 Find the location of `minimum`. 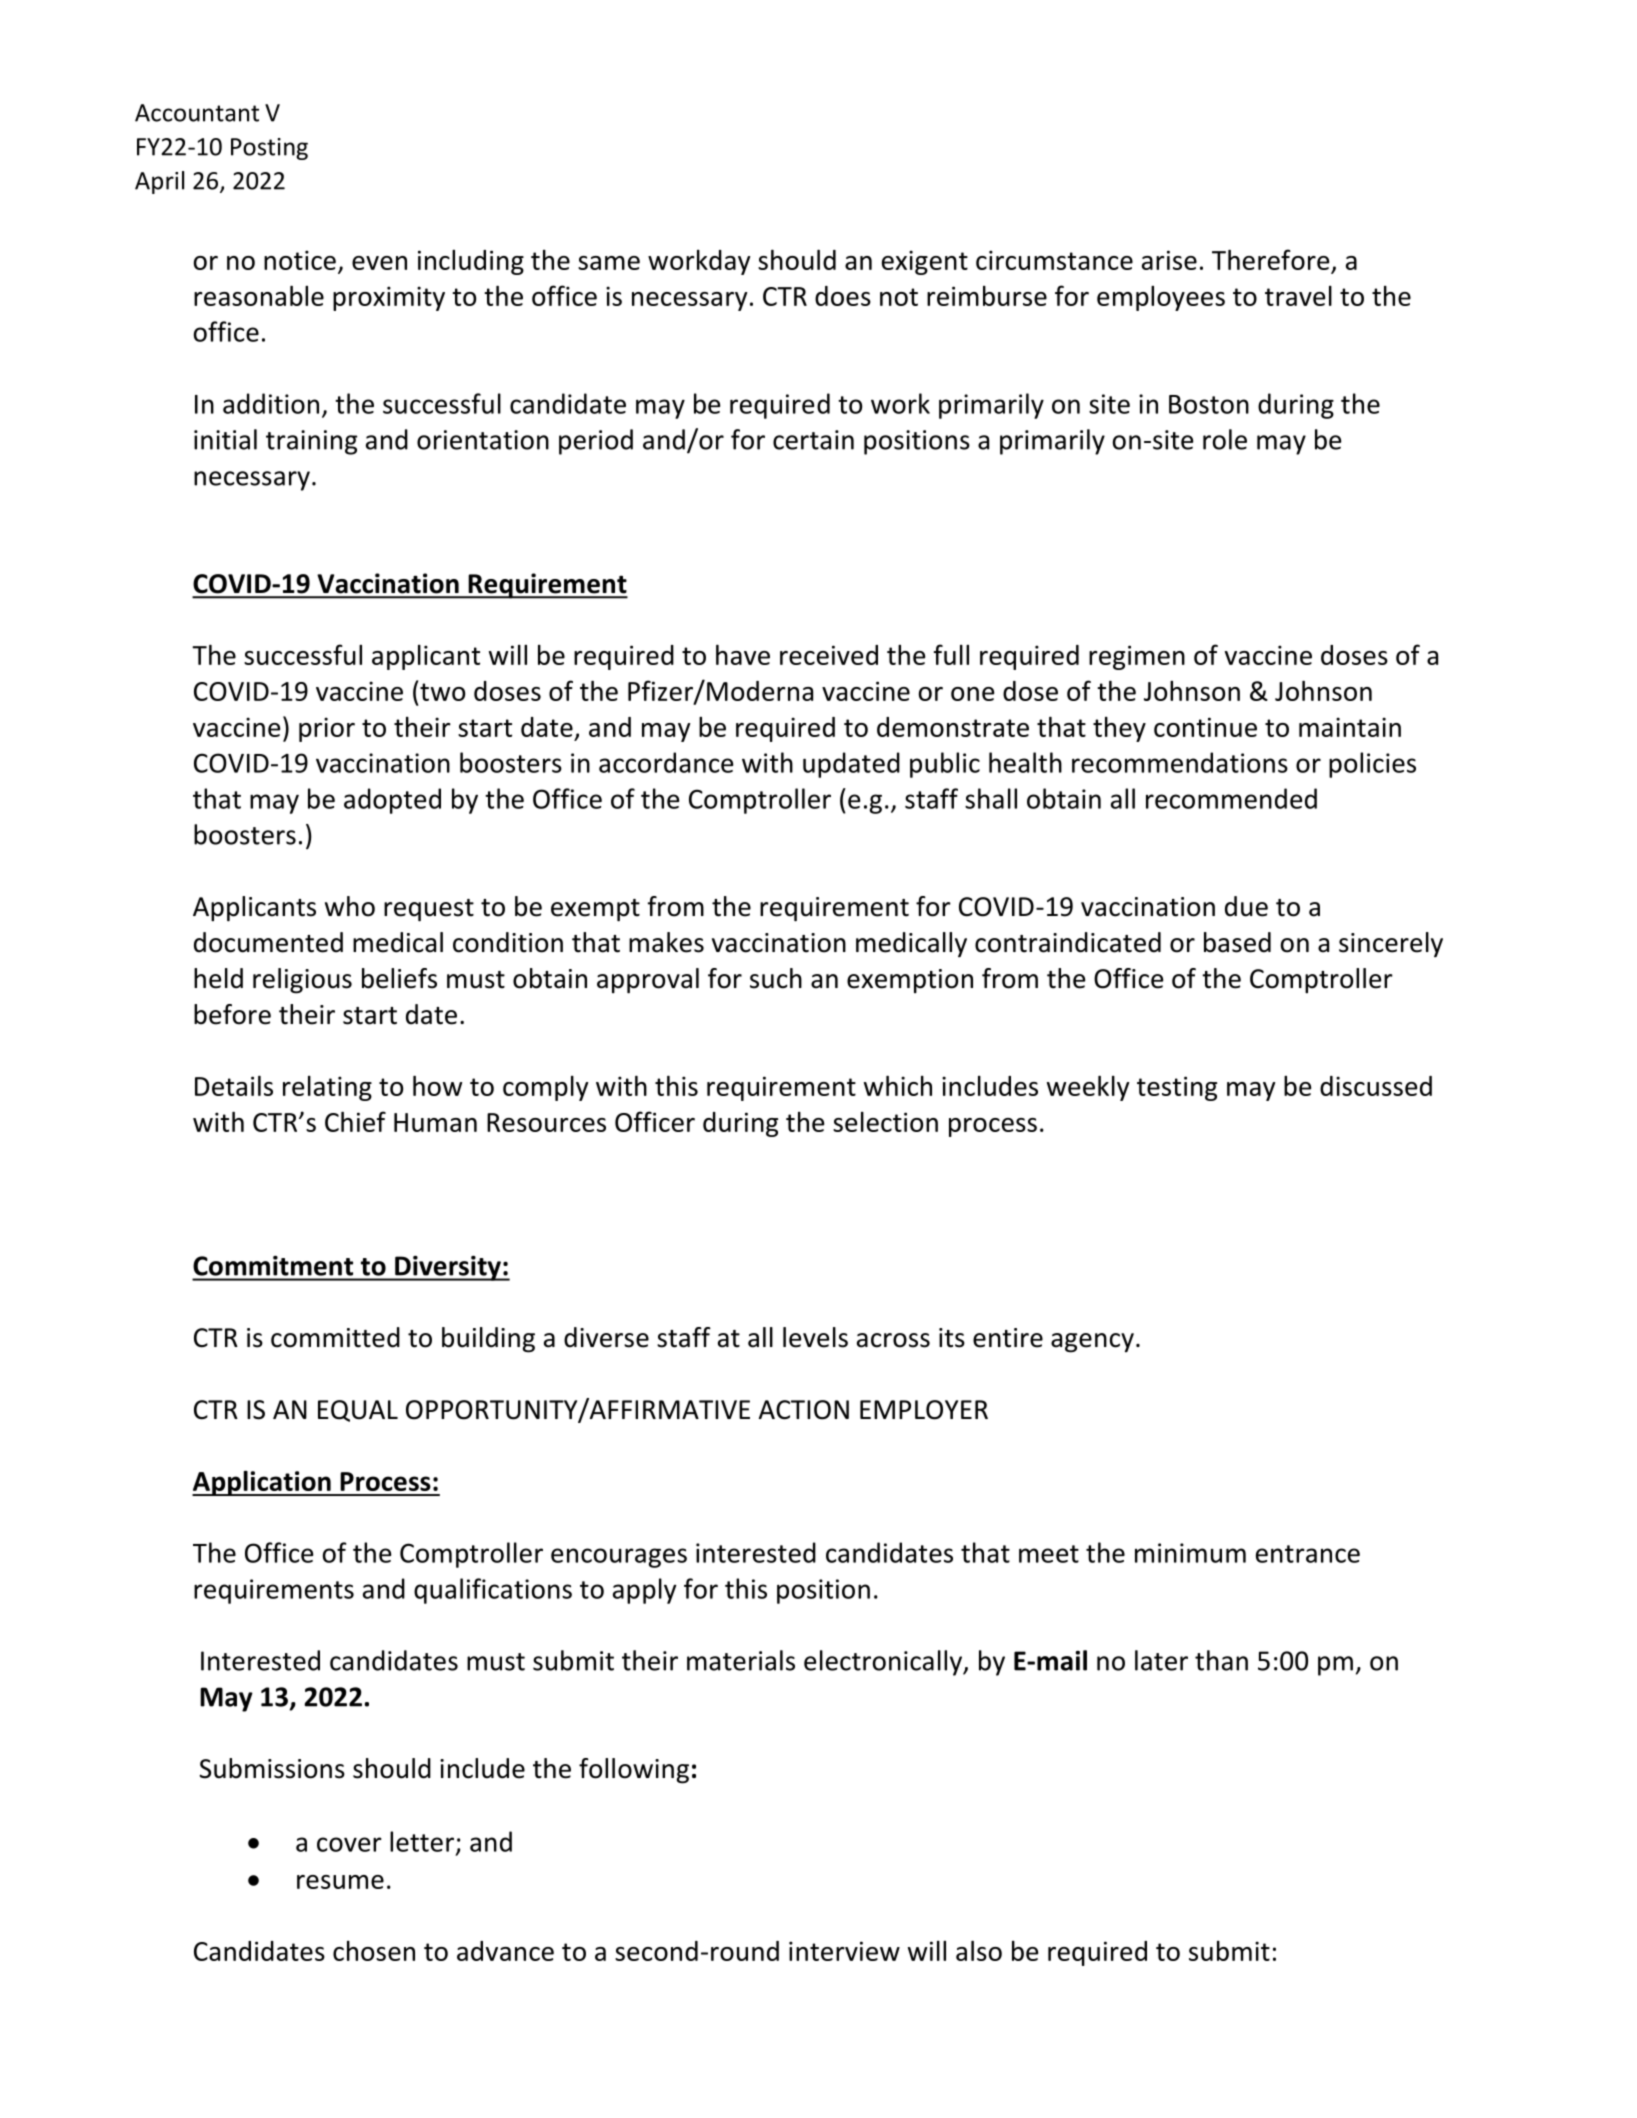

minimum is located at coordinates (1190, 1553).
